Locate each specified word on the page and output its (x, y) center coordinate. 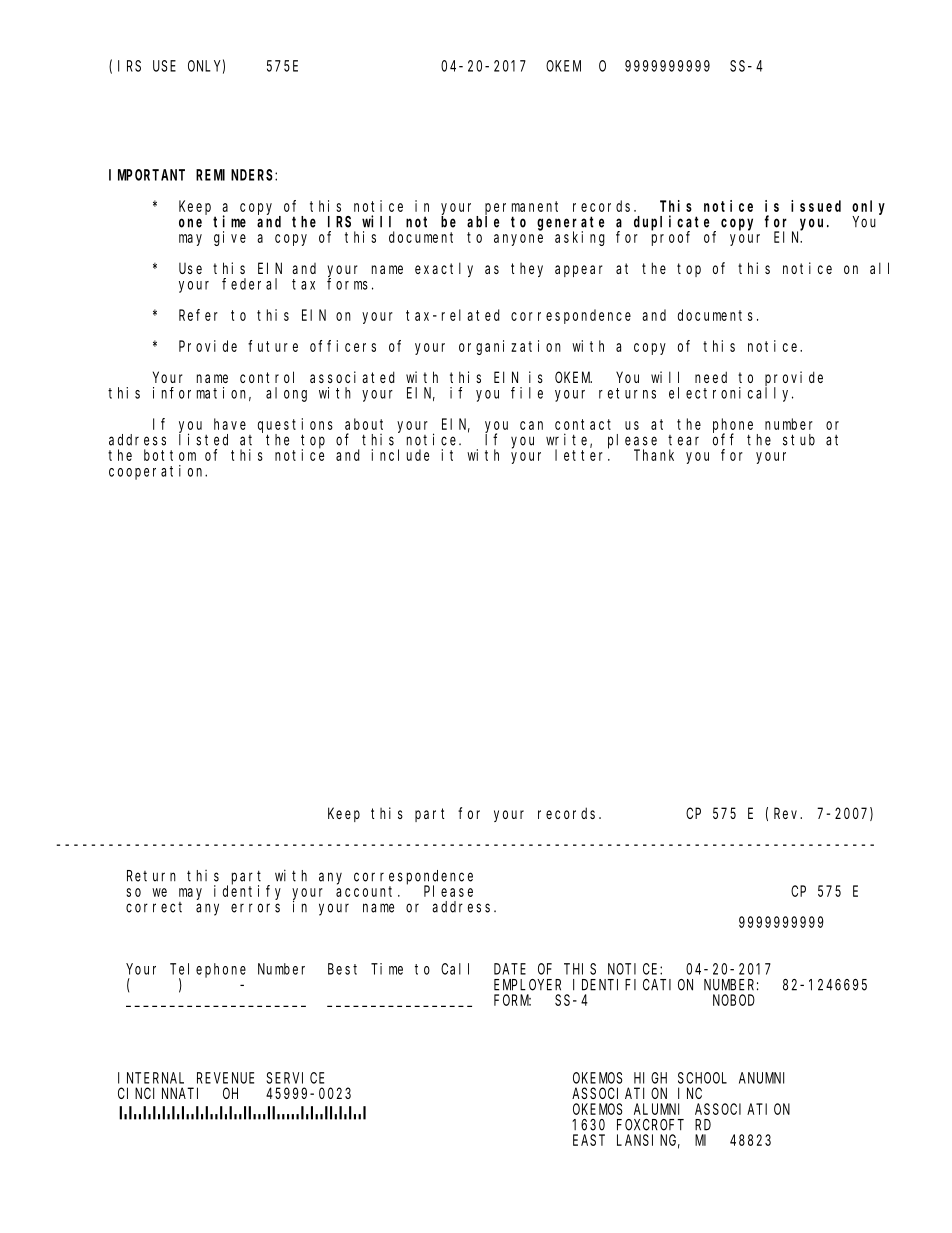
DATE (510, 969)
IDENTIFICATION (633, 985)
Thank (654, 455)
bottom (170, 455)
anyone (518, 240)
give (230, 238)
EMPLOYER (527, 985)
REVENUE (225, 1078)
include (400, 455)
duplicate (674, 223)
